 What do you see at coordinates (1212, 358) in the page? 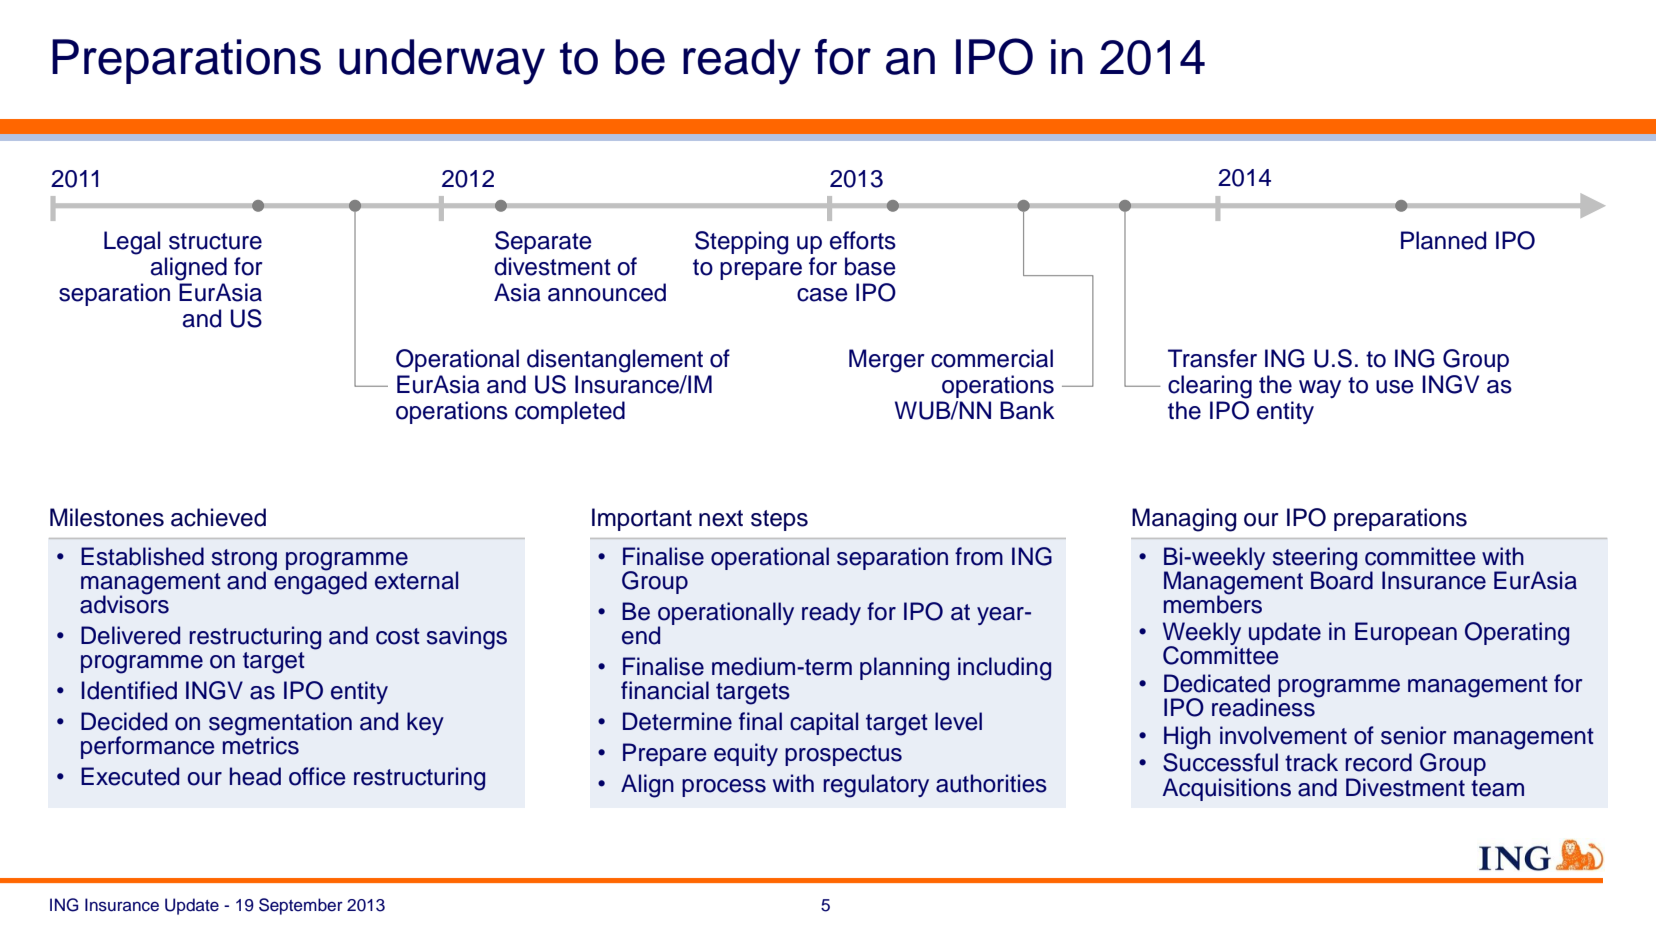
I see `Transfer` at bounding box center [1212, 358].
